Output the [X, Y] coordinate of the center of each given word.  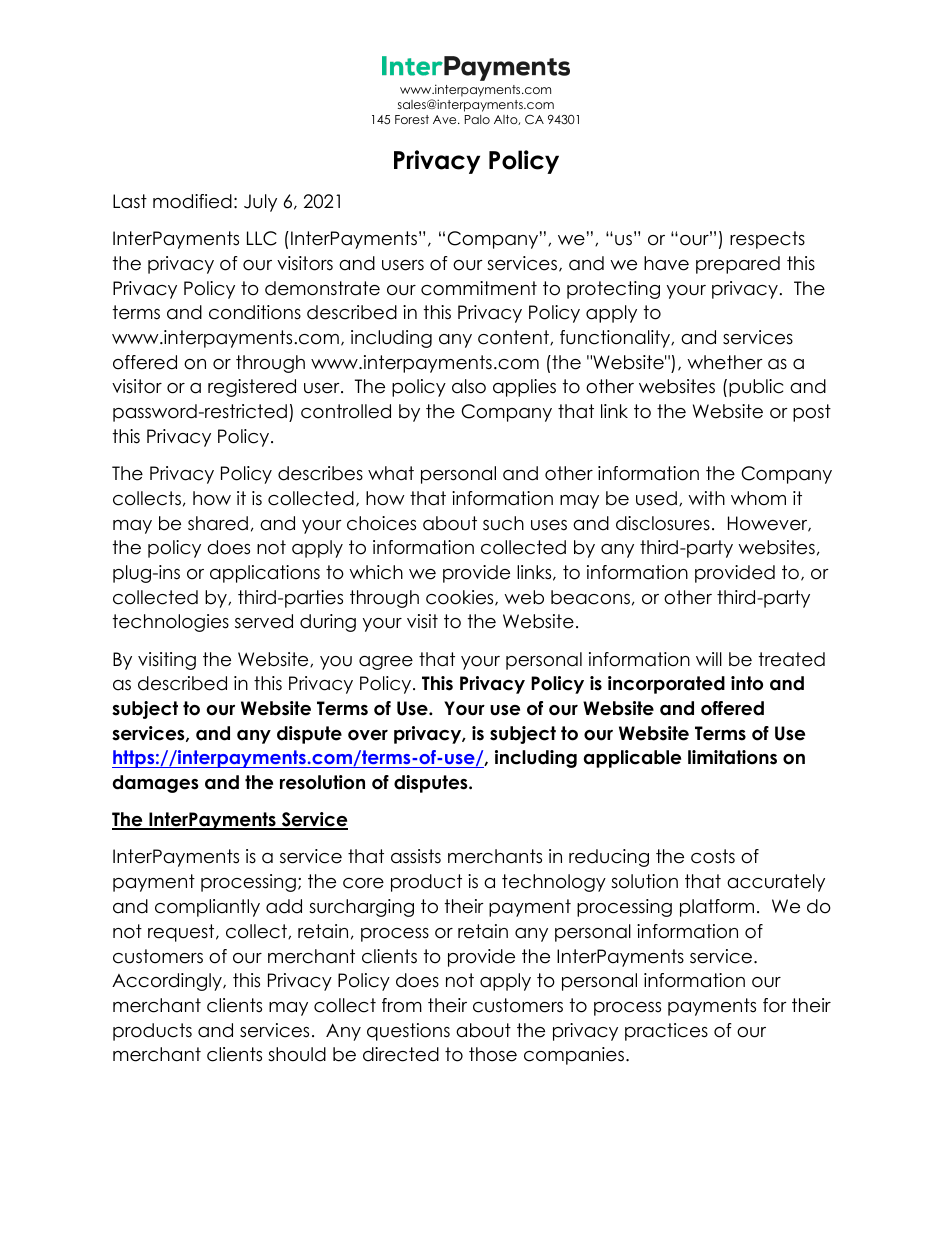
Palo [477, 119]
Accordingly [168, 982]
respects [767, 240]
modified [192, 201]
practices [666, 1032]
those [493, 1054]
